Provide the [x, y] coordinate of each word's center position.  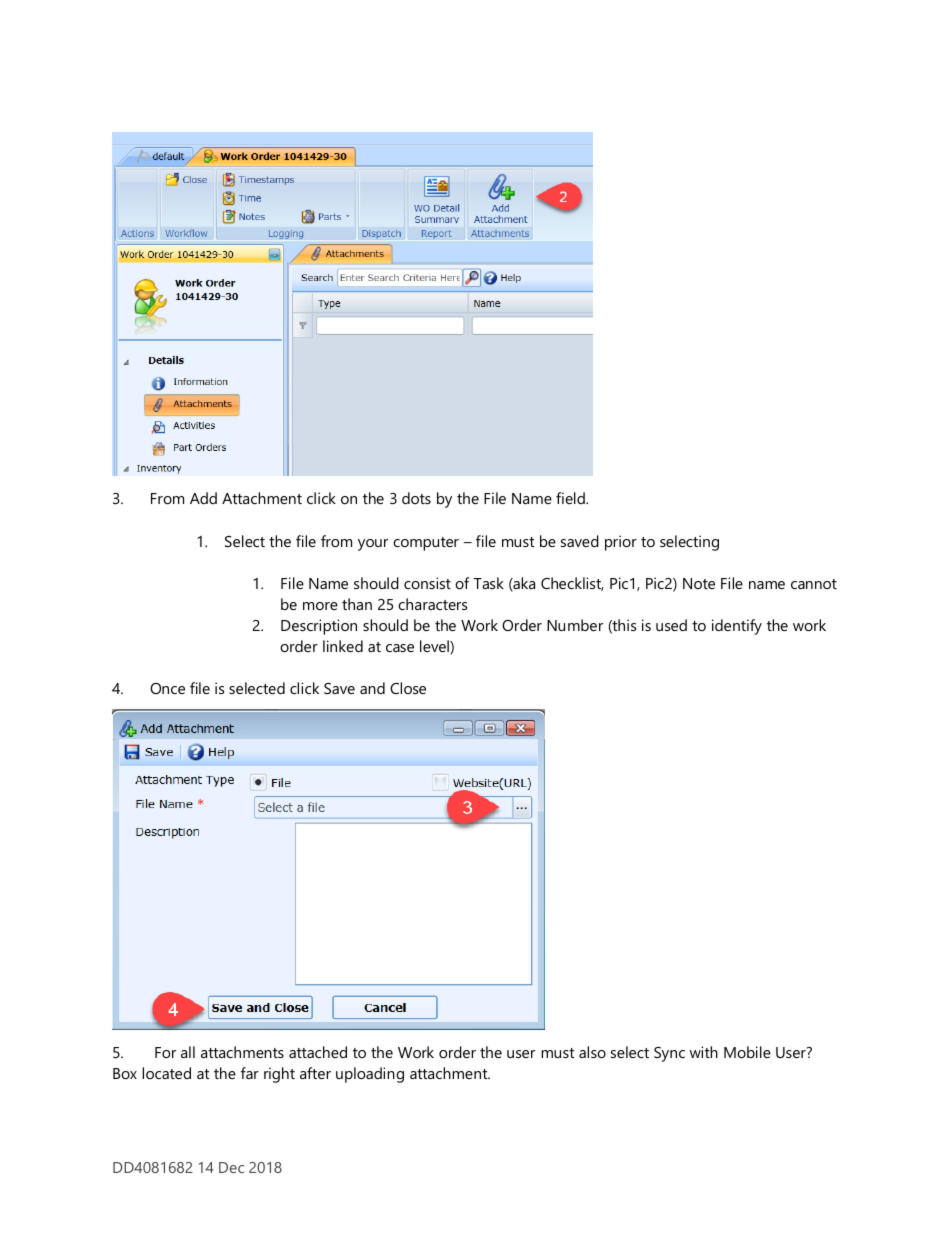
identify [737, 627]
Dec [231, 1167]
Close [408, 688]
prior [621, 543]
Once [167, 688]
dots [416, 498]
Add [203, 498]
